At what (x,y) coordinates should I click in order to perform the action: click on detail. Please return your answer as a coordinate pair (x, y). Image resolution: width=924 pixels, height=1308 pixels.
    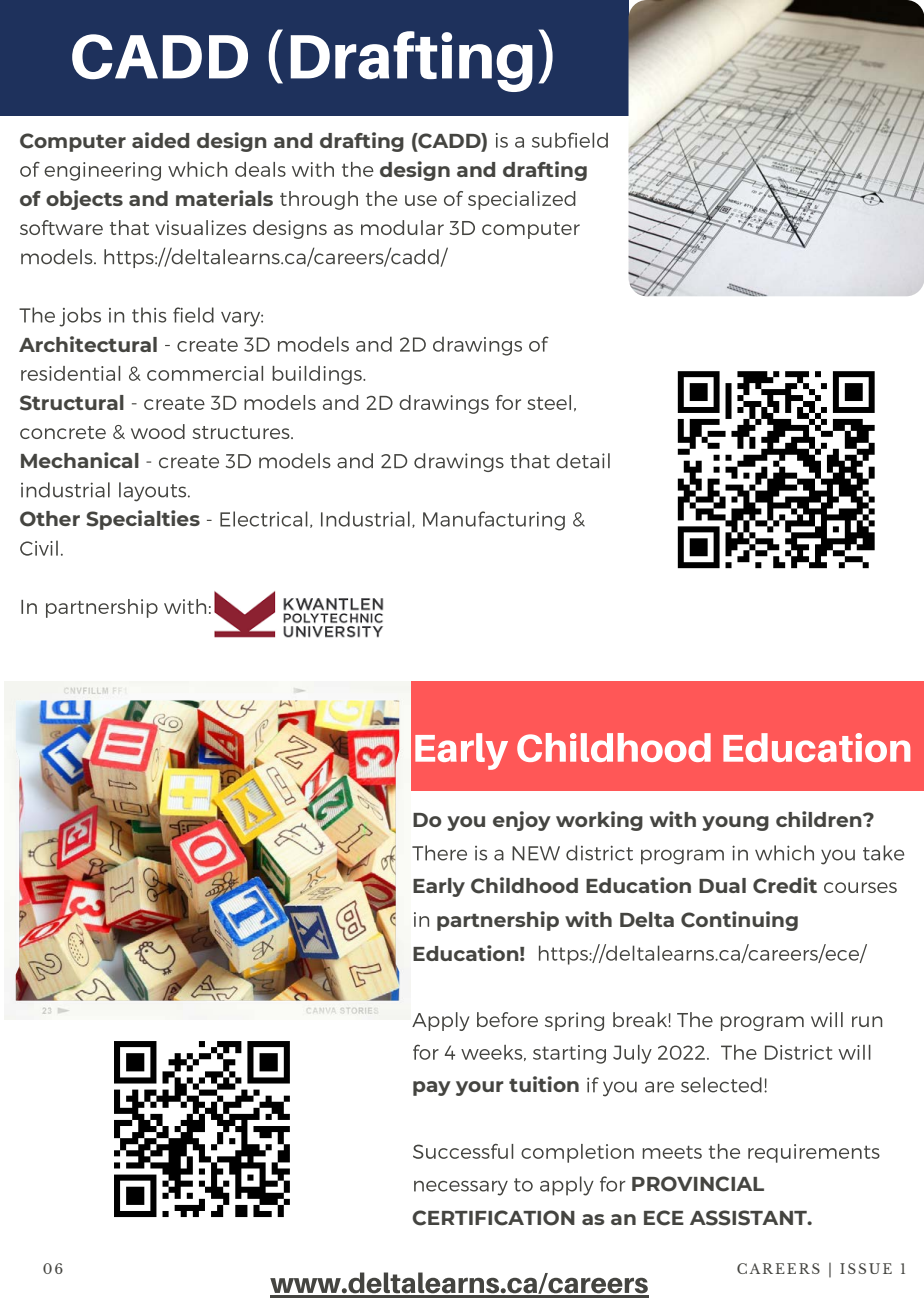
    Looking at the image, I should click on (583, 460).
